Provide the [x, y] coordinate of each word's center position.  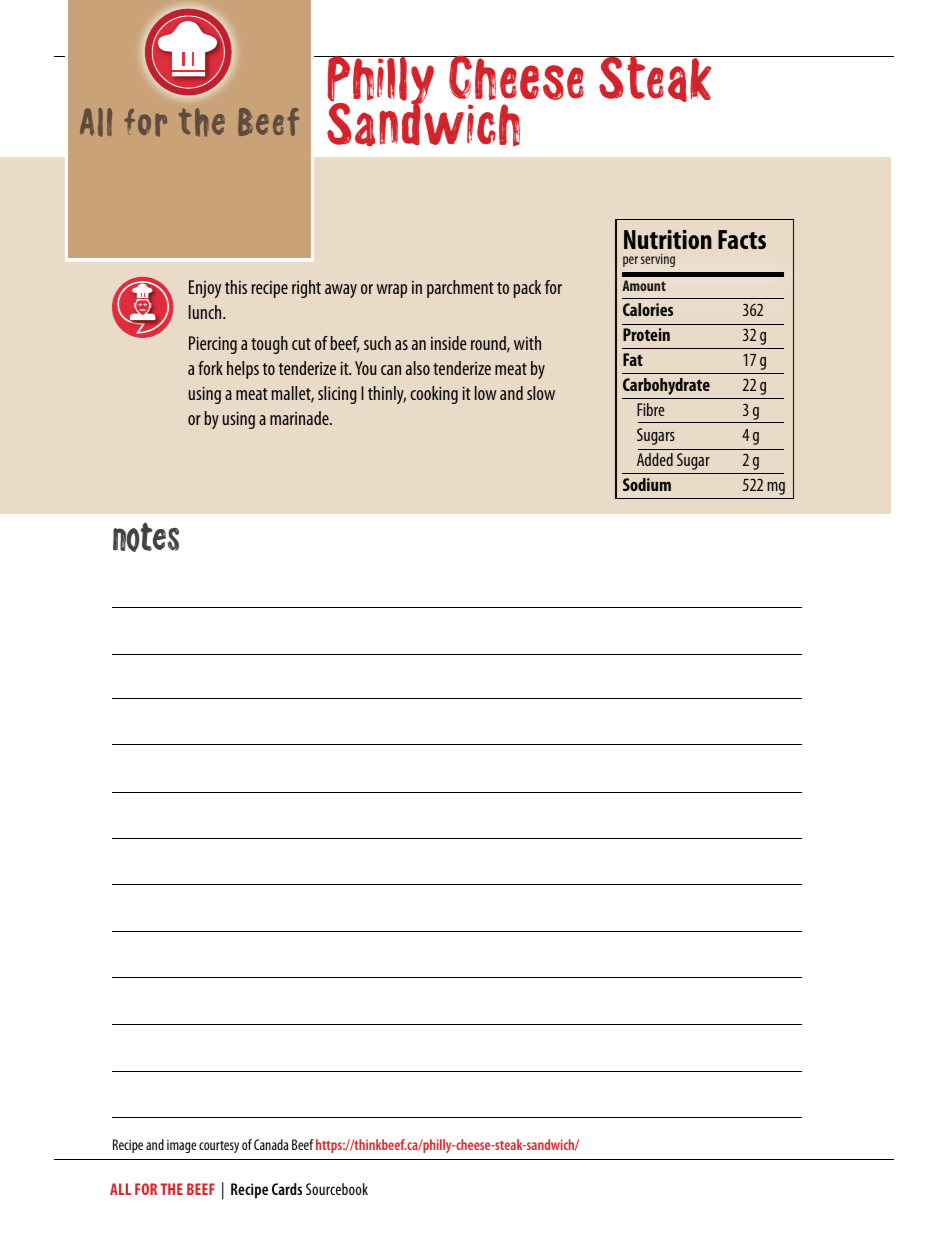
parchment [460, 289]
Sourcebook [337, 1189]
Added [655, 459]
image [181, 1146]
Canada [271, 1144]
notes [146, 537]
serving [658, 260]
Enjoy [205, 289]
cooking [434, 395]
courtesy [219, 1147]
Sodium [647, 484]
